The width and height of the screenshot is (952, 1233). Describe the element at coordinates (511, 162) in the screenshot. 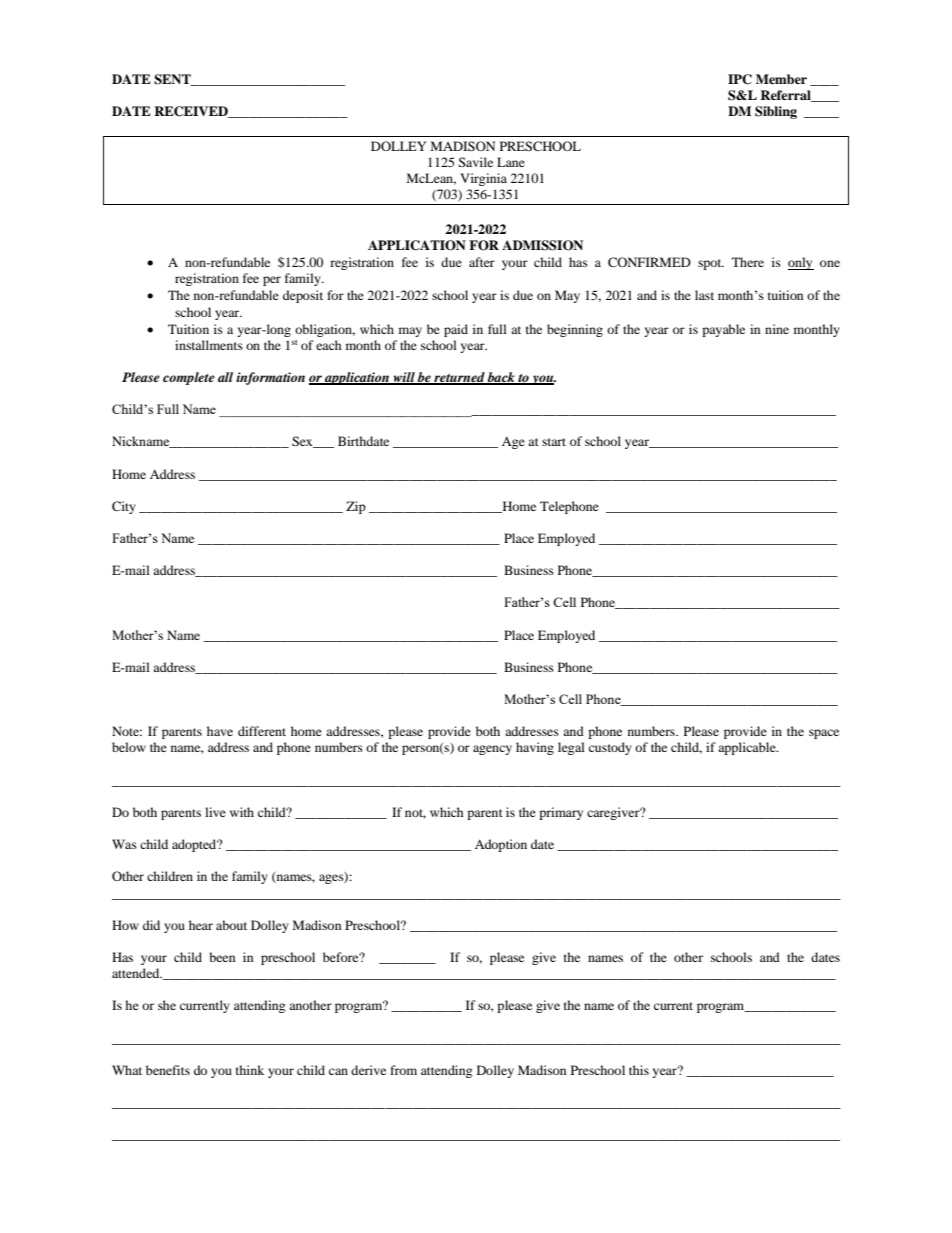

I see `Lane` at that location.
